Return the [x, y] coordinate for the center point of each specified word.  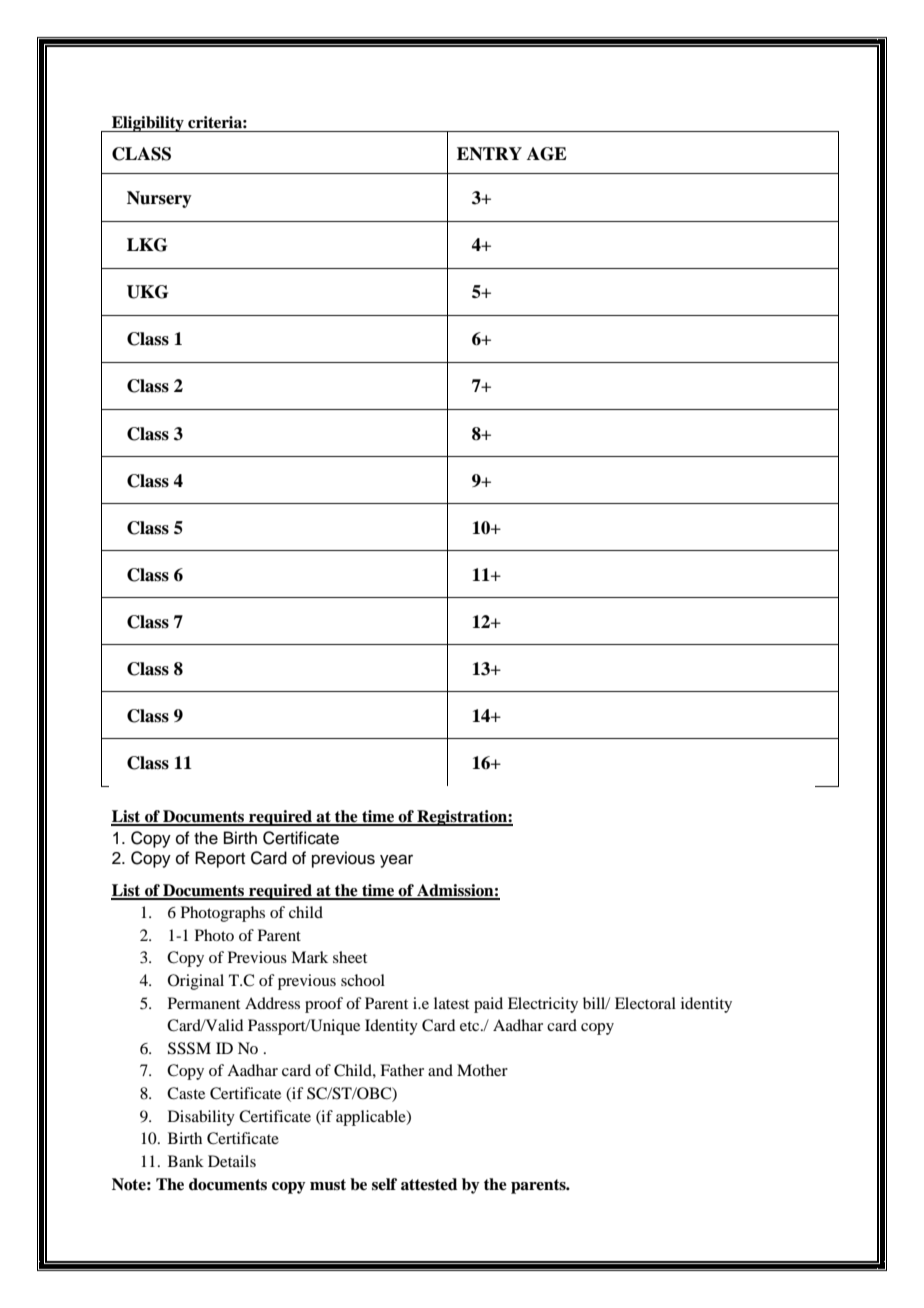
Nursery [159, 199]
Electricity [543, 1005]
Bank [186, 1161]
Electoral [645, 1003]
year [396, 861]
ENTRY [489, 154]
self [384, 1184]
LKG [147, 245]
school [363, 980]
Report [220, 859]
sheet [350, 957]
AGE [547, 154]
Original [196, 982]
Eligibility [148, 124]
